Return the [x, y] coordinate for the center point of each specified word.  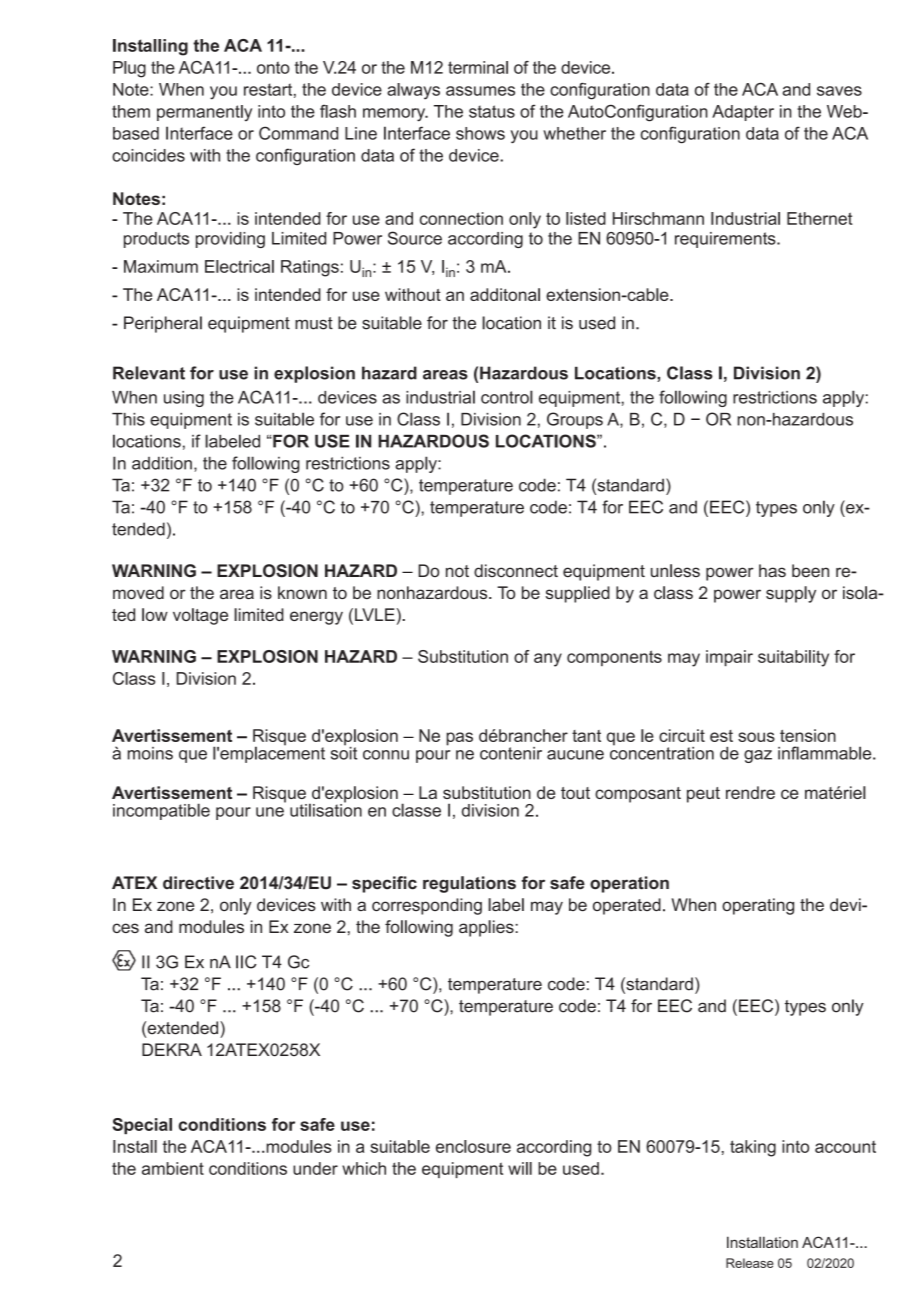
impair [729, 658]
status [492, 111]
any [548, 660]
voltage [200, 616]
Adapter [743, 113]
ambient [173, 1168]
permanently [204, 113]
